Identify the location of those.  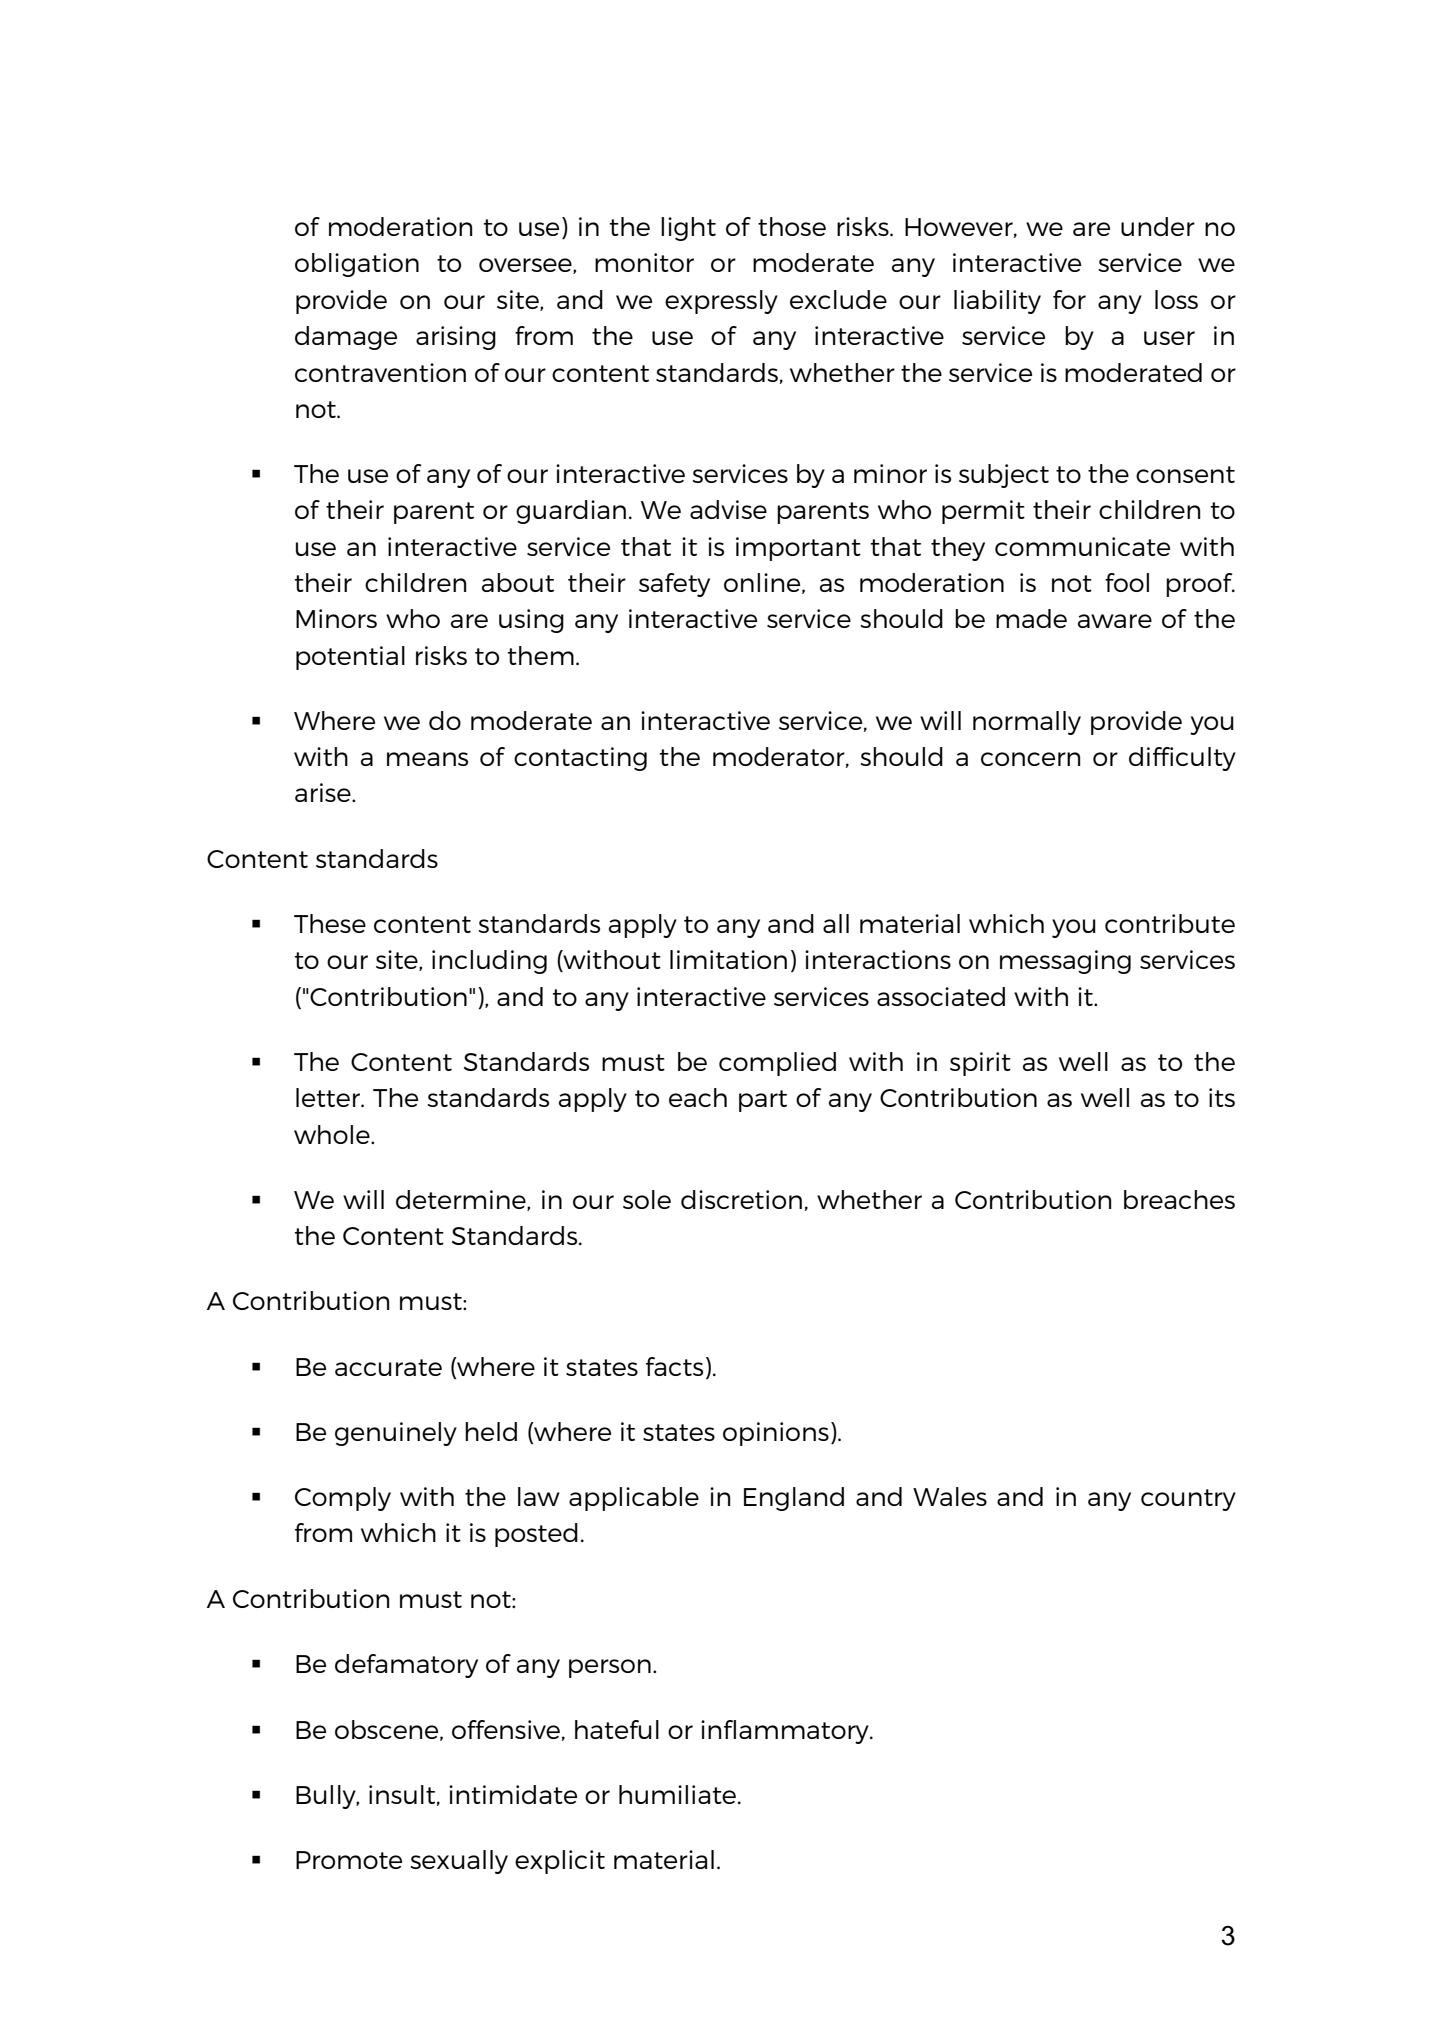
(792, 226).
